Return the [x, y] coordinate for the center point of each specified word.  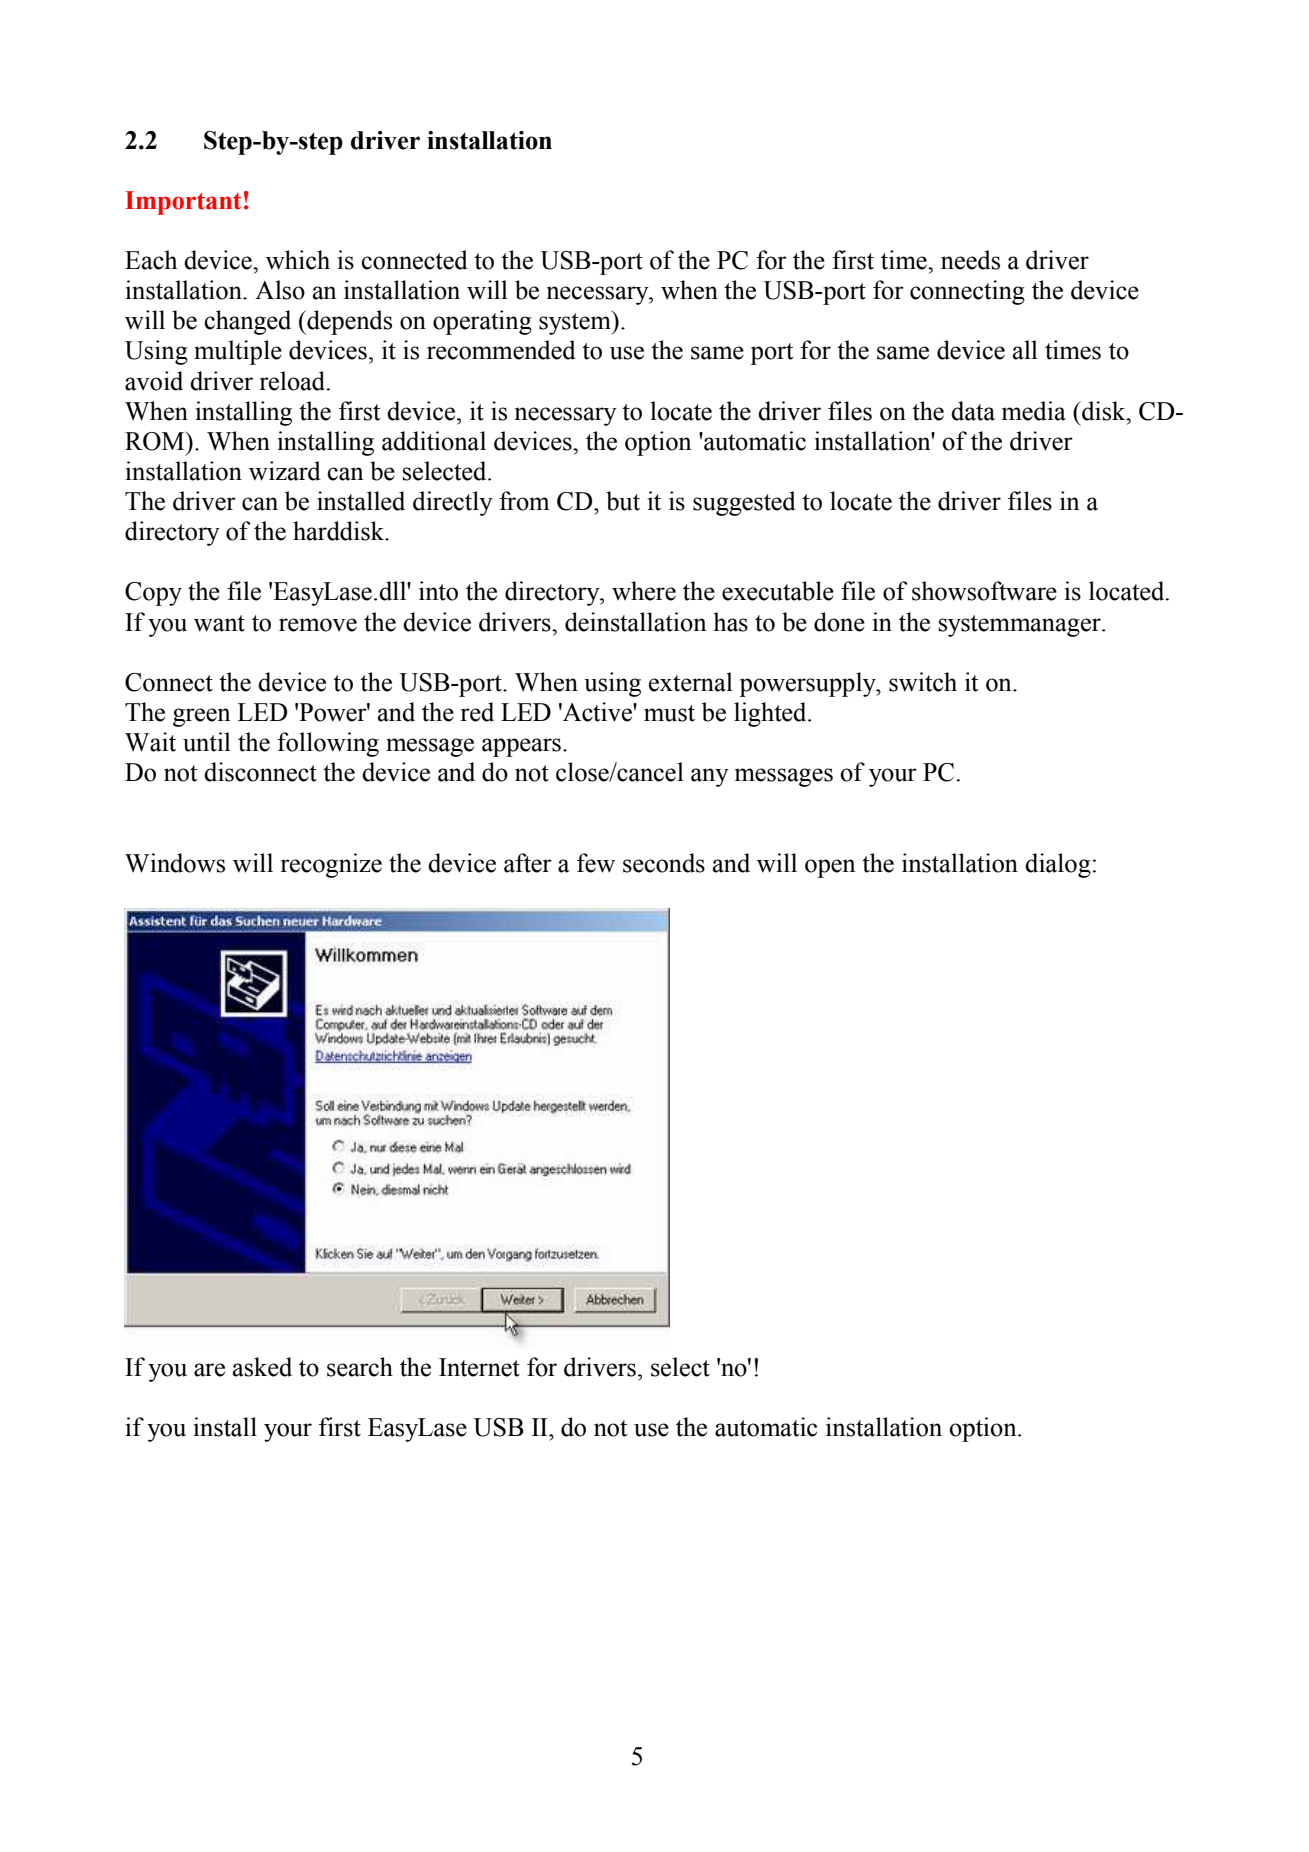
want [219, 623]
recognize [331, 865]
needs [970, 260]
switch [923, 682]
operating [482, 322]
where [644, 591]
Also [280, 290]
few [596, 863]
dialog [1058, 865]
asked [262, 1367]
